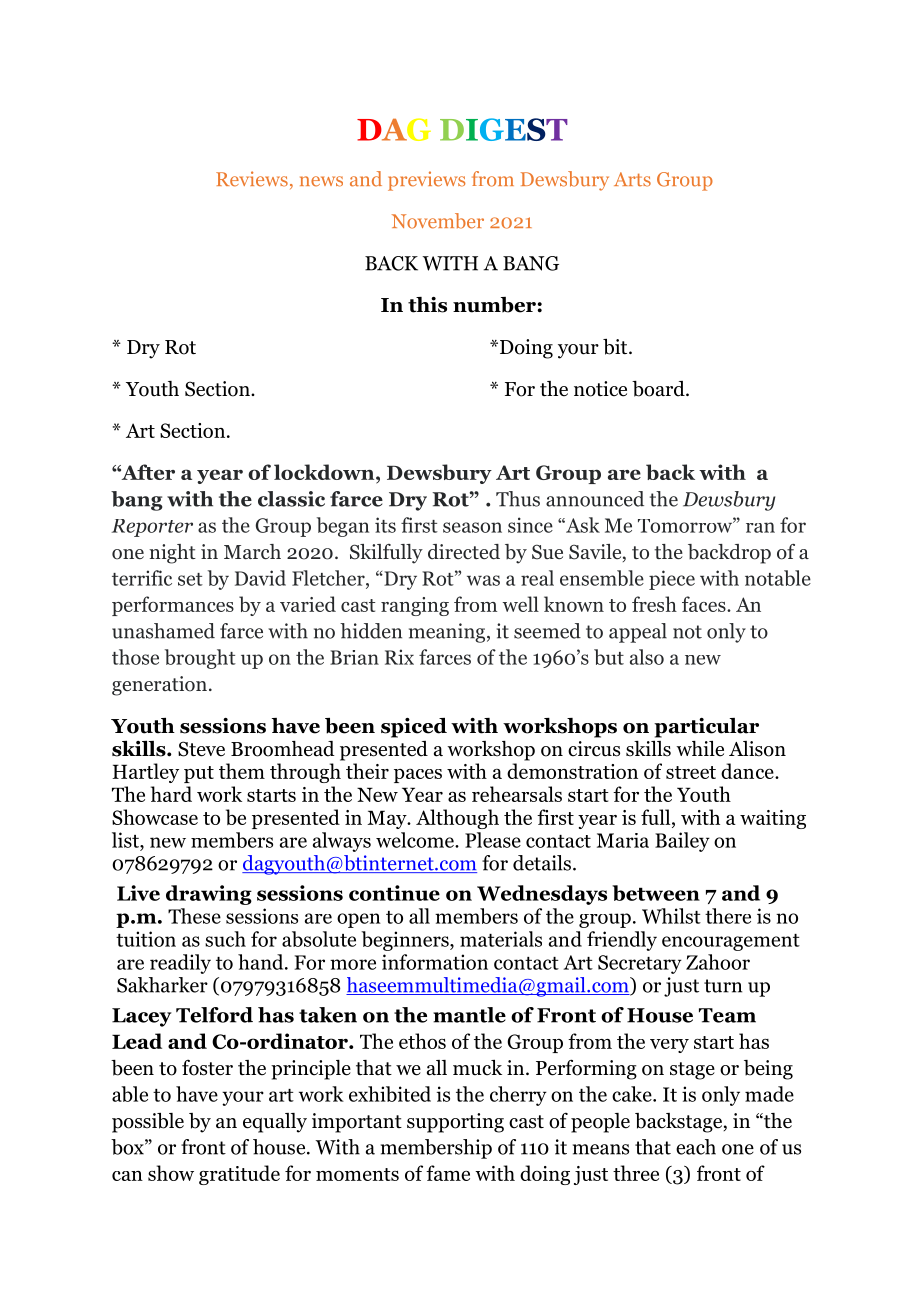 This screenshot has height=1308, width=924. Describe the element at coordinates (455, 1123) in the screenshot. I see `supporting` at that location.
